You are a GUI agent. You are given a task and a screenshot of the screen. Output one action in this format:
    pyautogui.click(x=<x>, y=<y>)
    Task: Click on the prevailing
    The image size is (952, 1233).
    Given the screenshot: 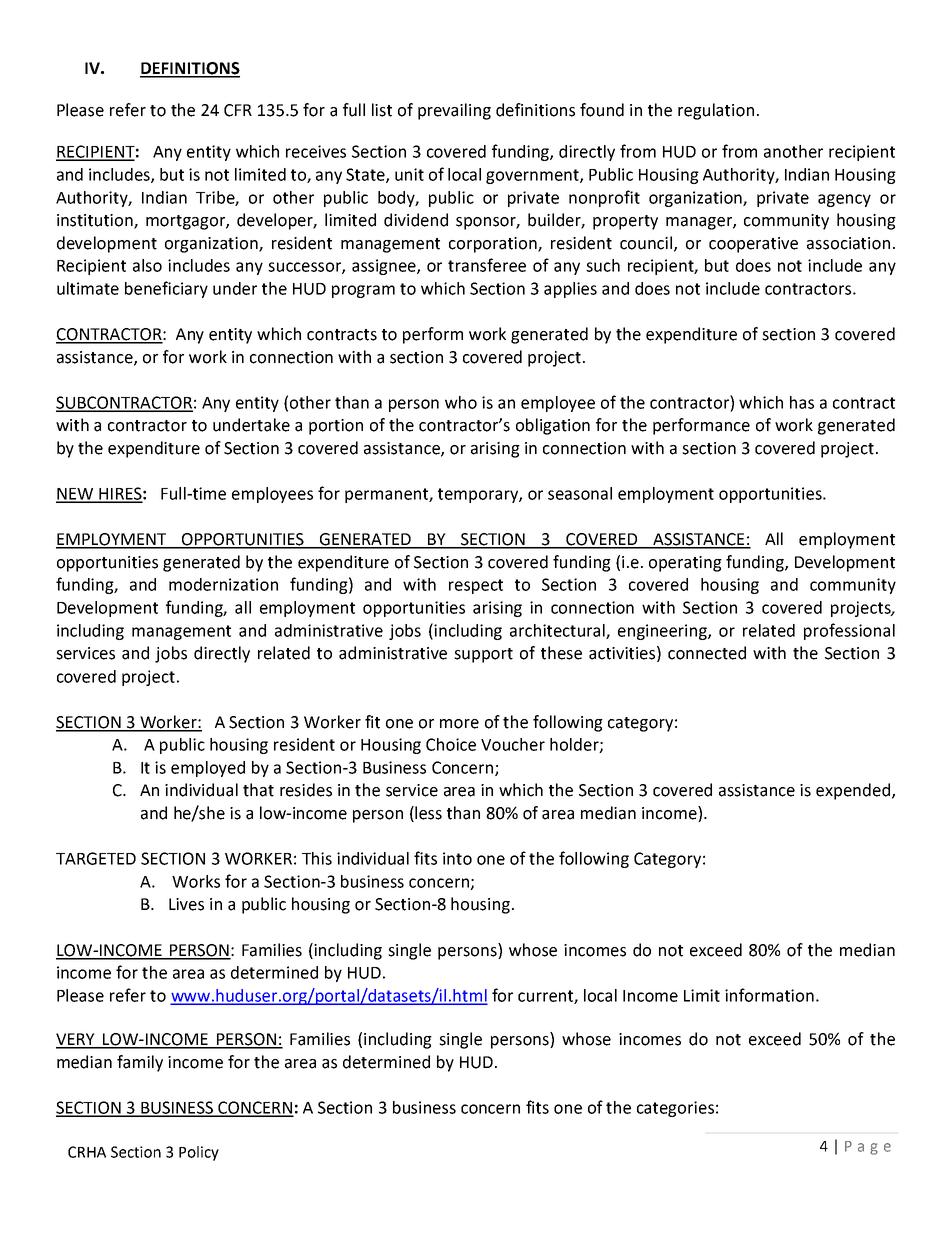 What is the action you would take?
    pyautogui.click(x=454, y=111)
